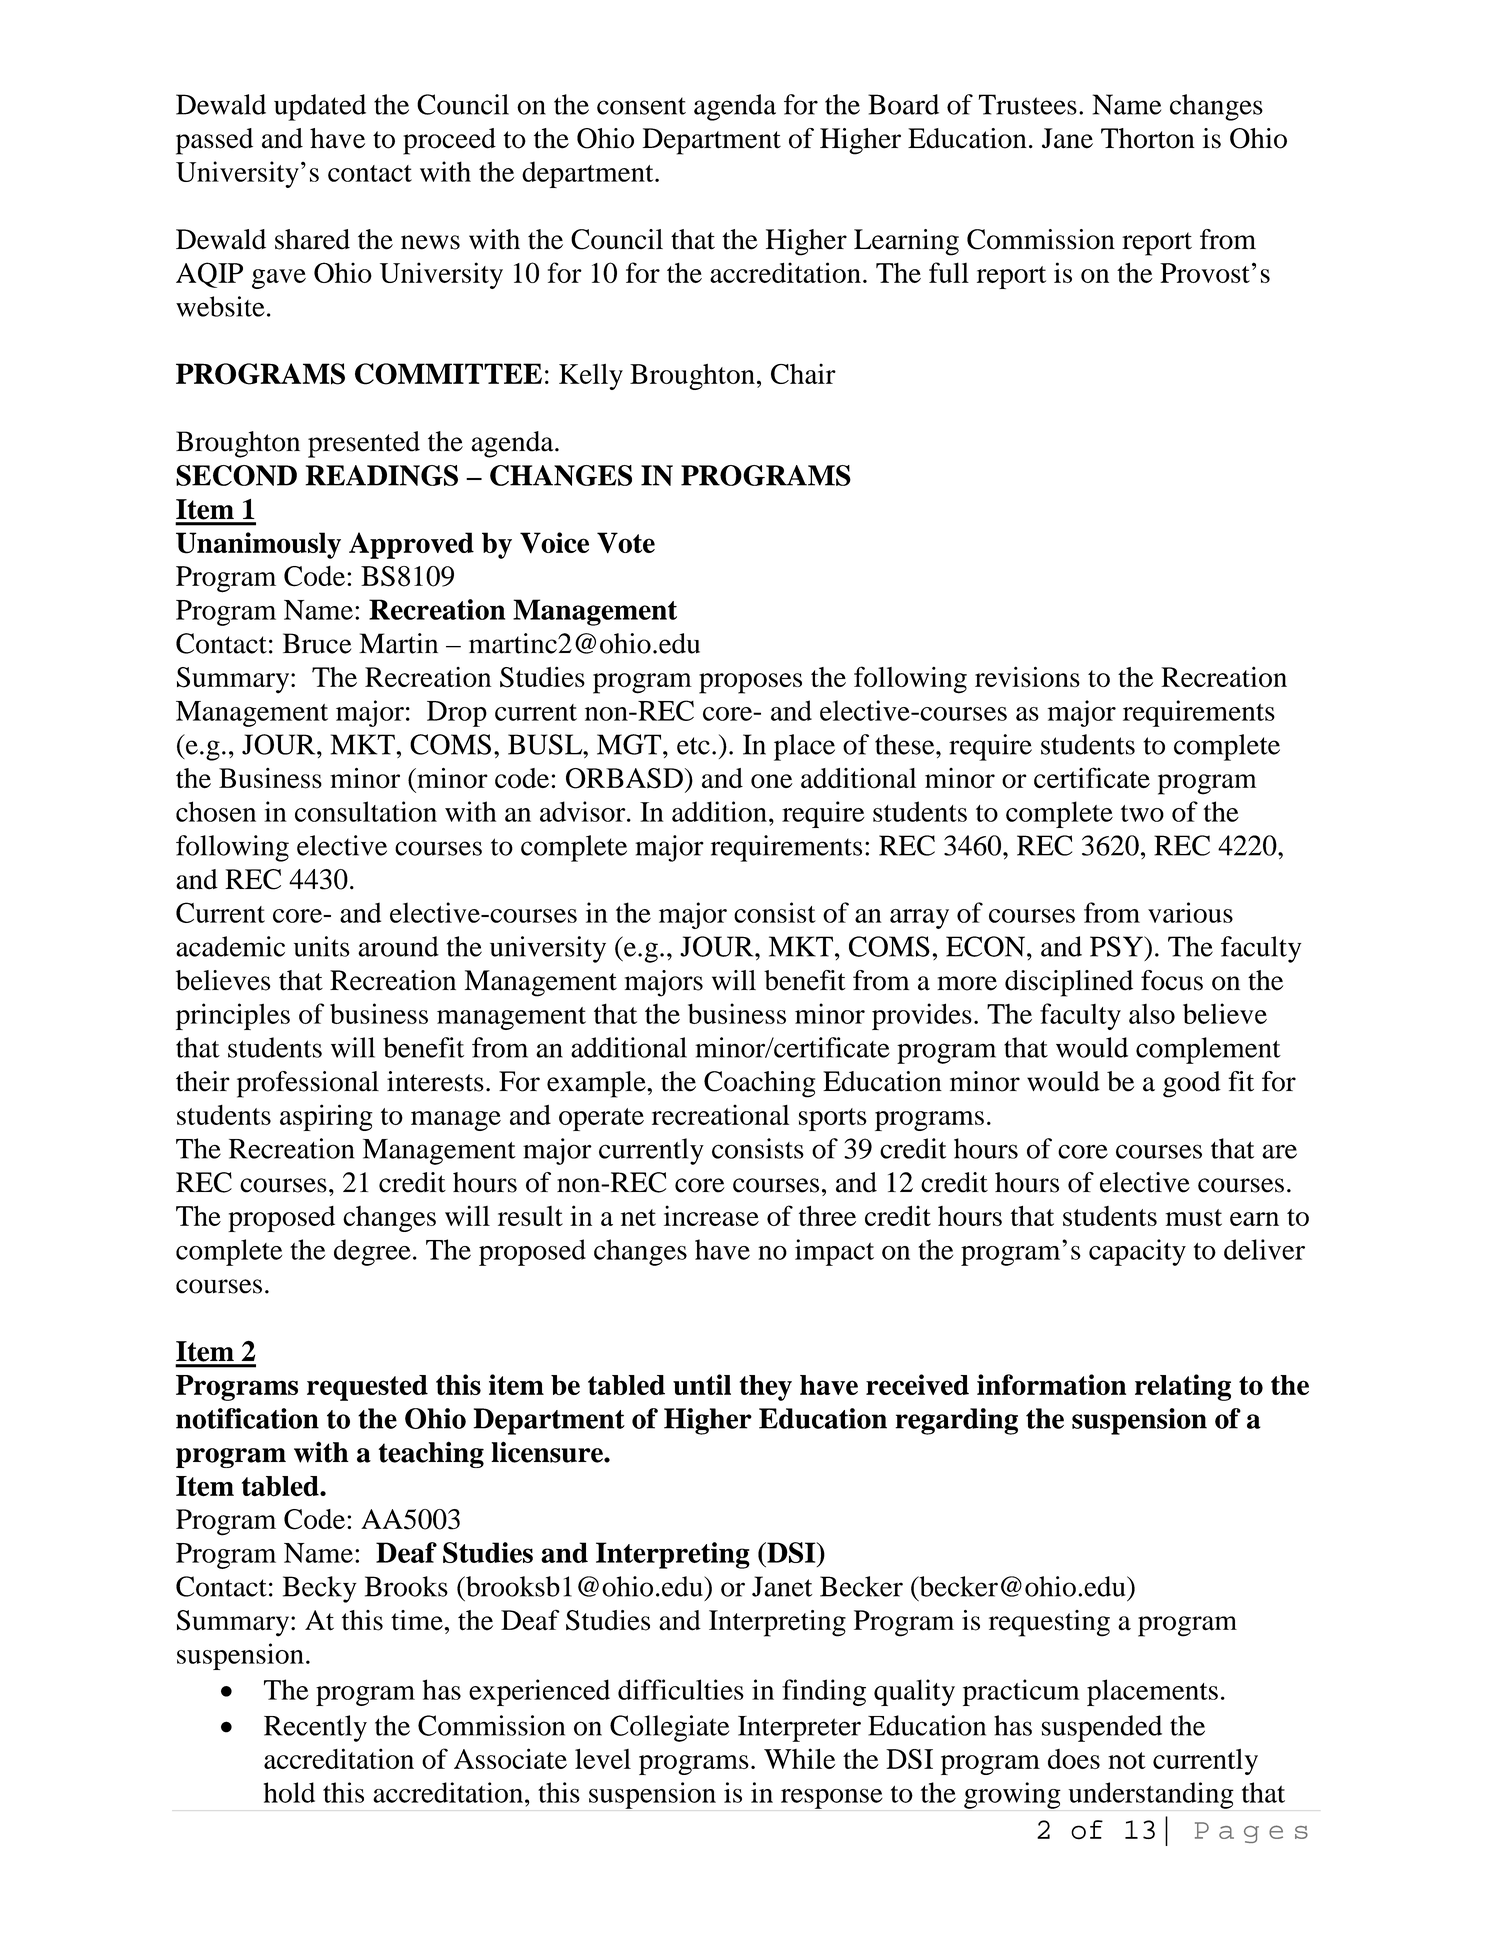 This image has height=1933, width=1493. What do you see at coordinates (258, 545) in the image?
I see `Unanimously` at bounding box center [258, 545].
